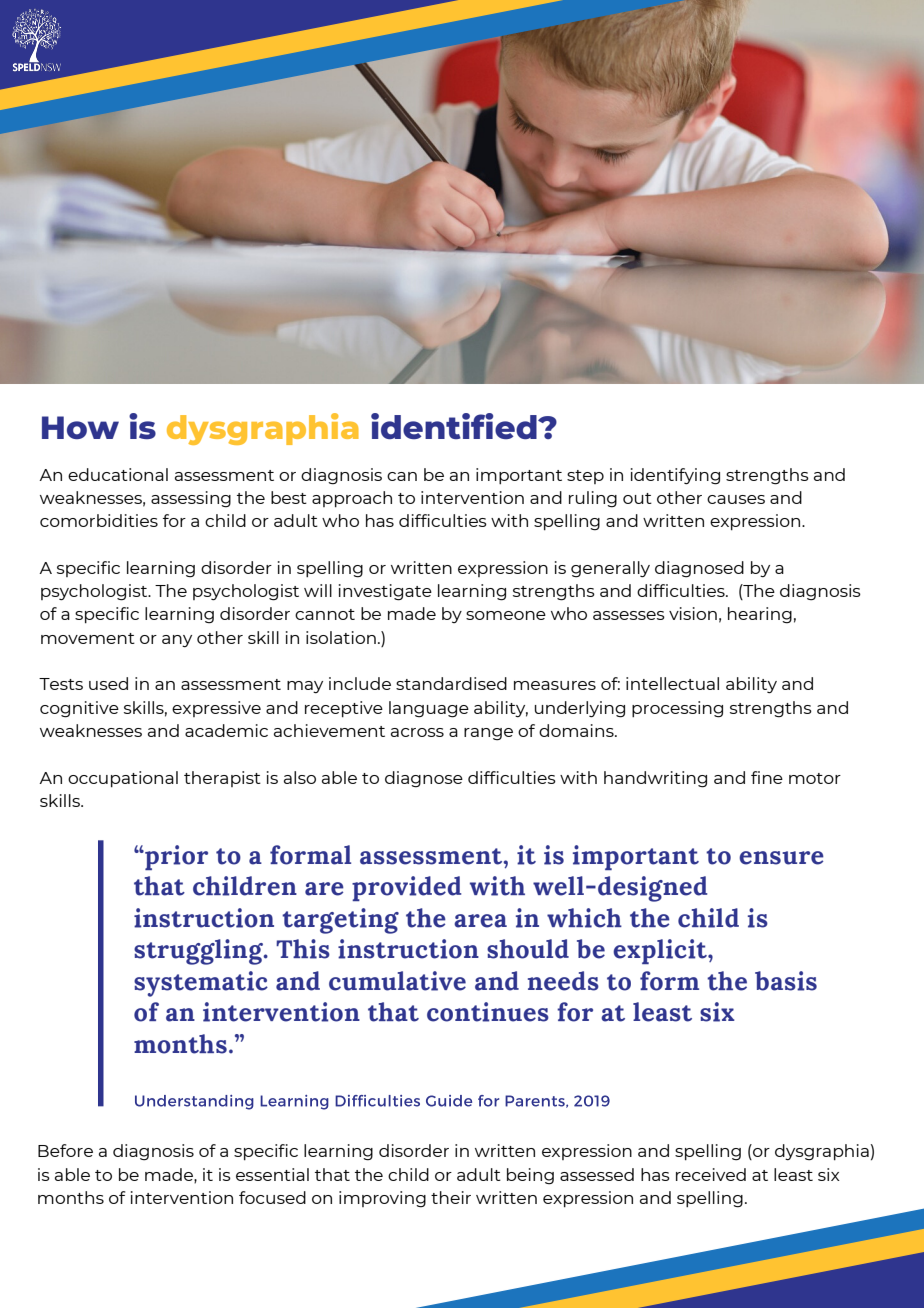  What do you see at coordinates (118, 474) in the image?
I see `educational` at bounding box center [118, 474].
